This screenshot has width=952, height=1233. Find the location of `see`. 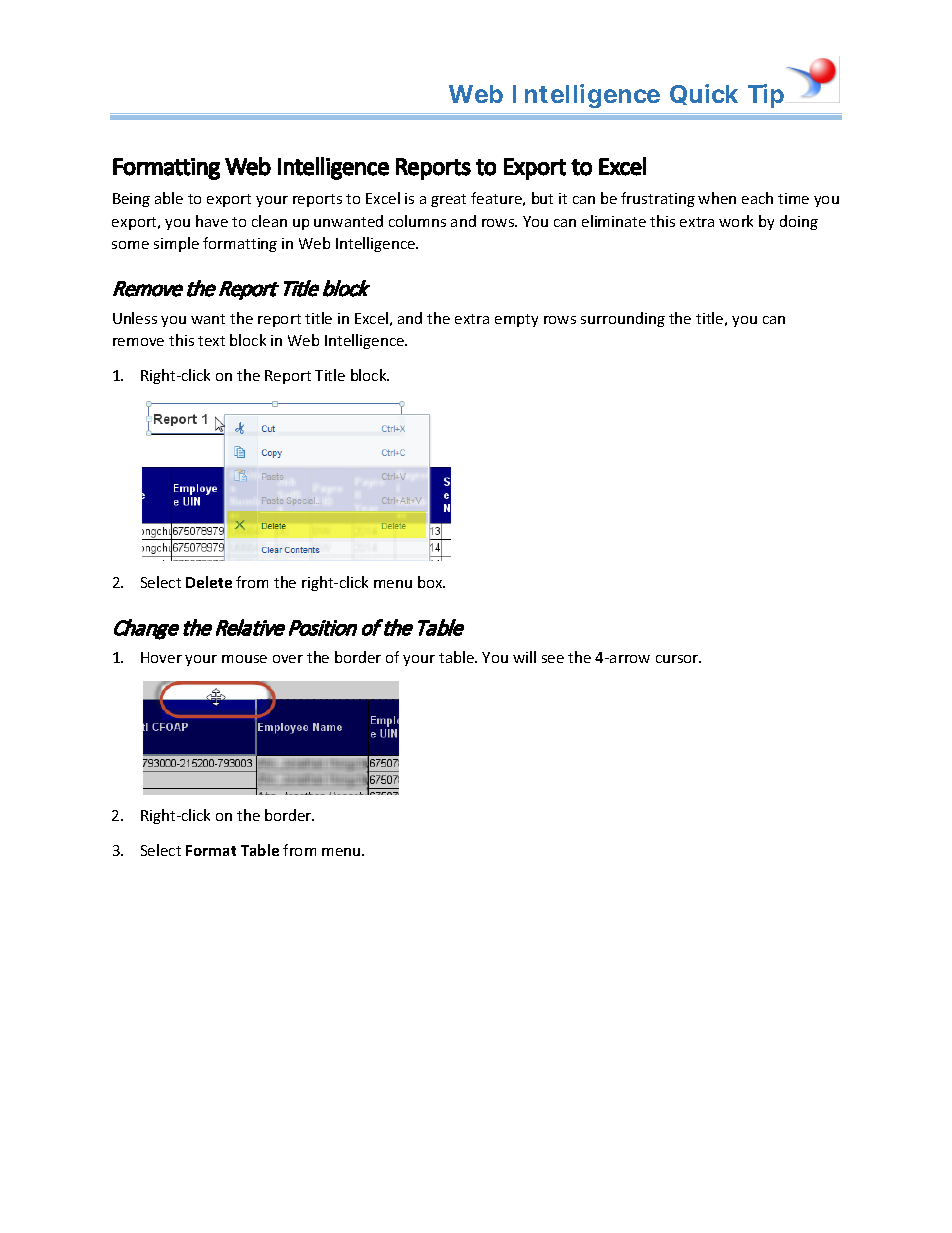

see is located at coordinates (553, 659).
